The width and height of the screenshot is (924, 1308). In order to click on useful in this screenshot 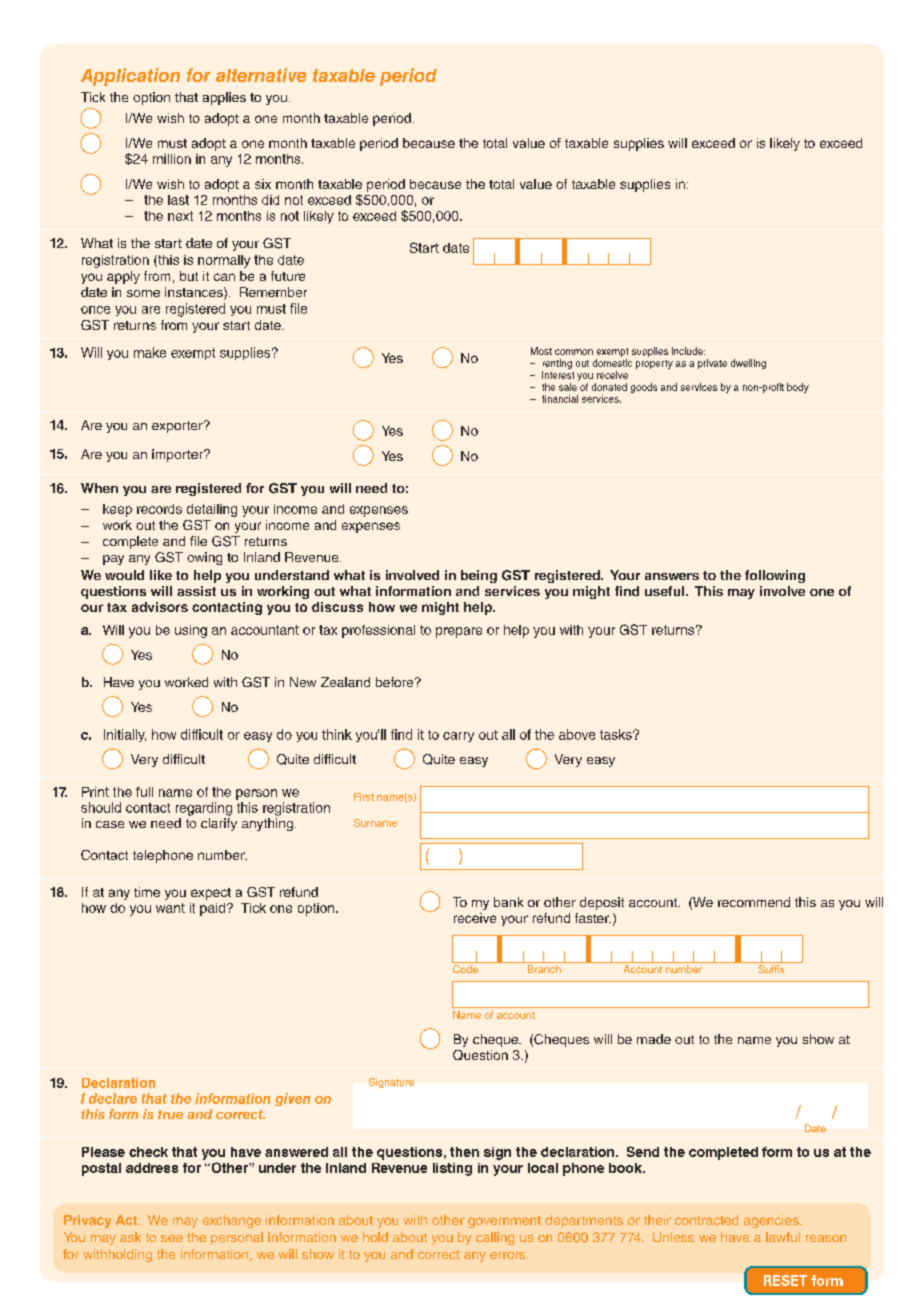, I will do `click(666, 591)`.
